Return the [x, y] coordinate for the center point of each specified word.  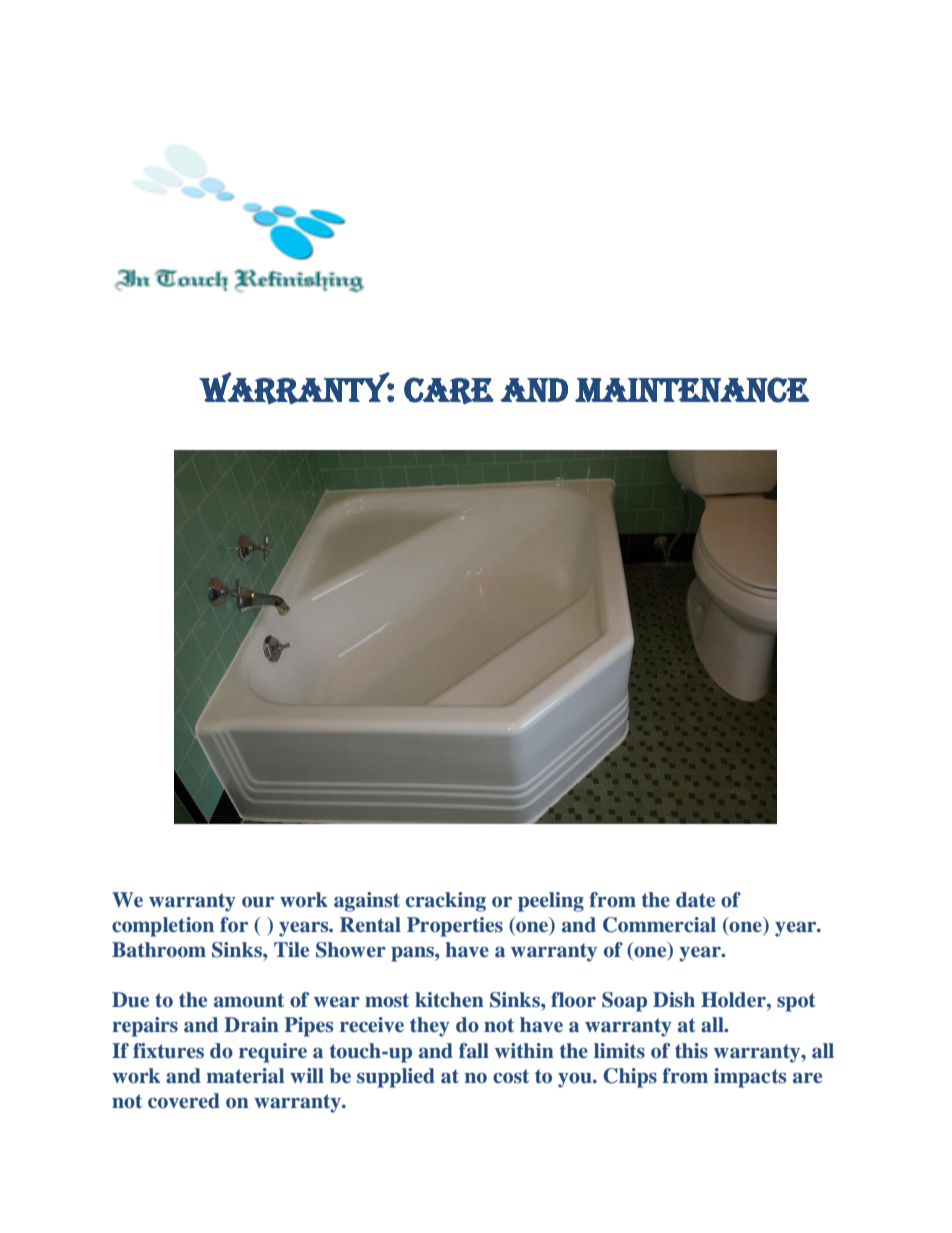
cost [511, 1076]
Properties [455, 927]
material [245, 1076]
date [695, 900]
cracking [446, 902]
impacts [750, 1078]
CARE [449, 390]
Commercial [659, 925]
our [258, 902]
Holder [734, 1000]
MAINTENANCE [692, 390]
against [367, 902]
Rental [370, 925]
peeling [551, 902]
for [234, 925]
